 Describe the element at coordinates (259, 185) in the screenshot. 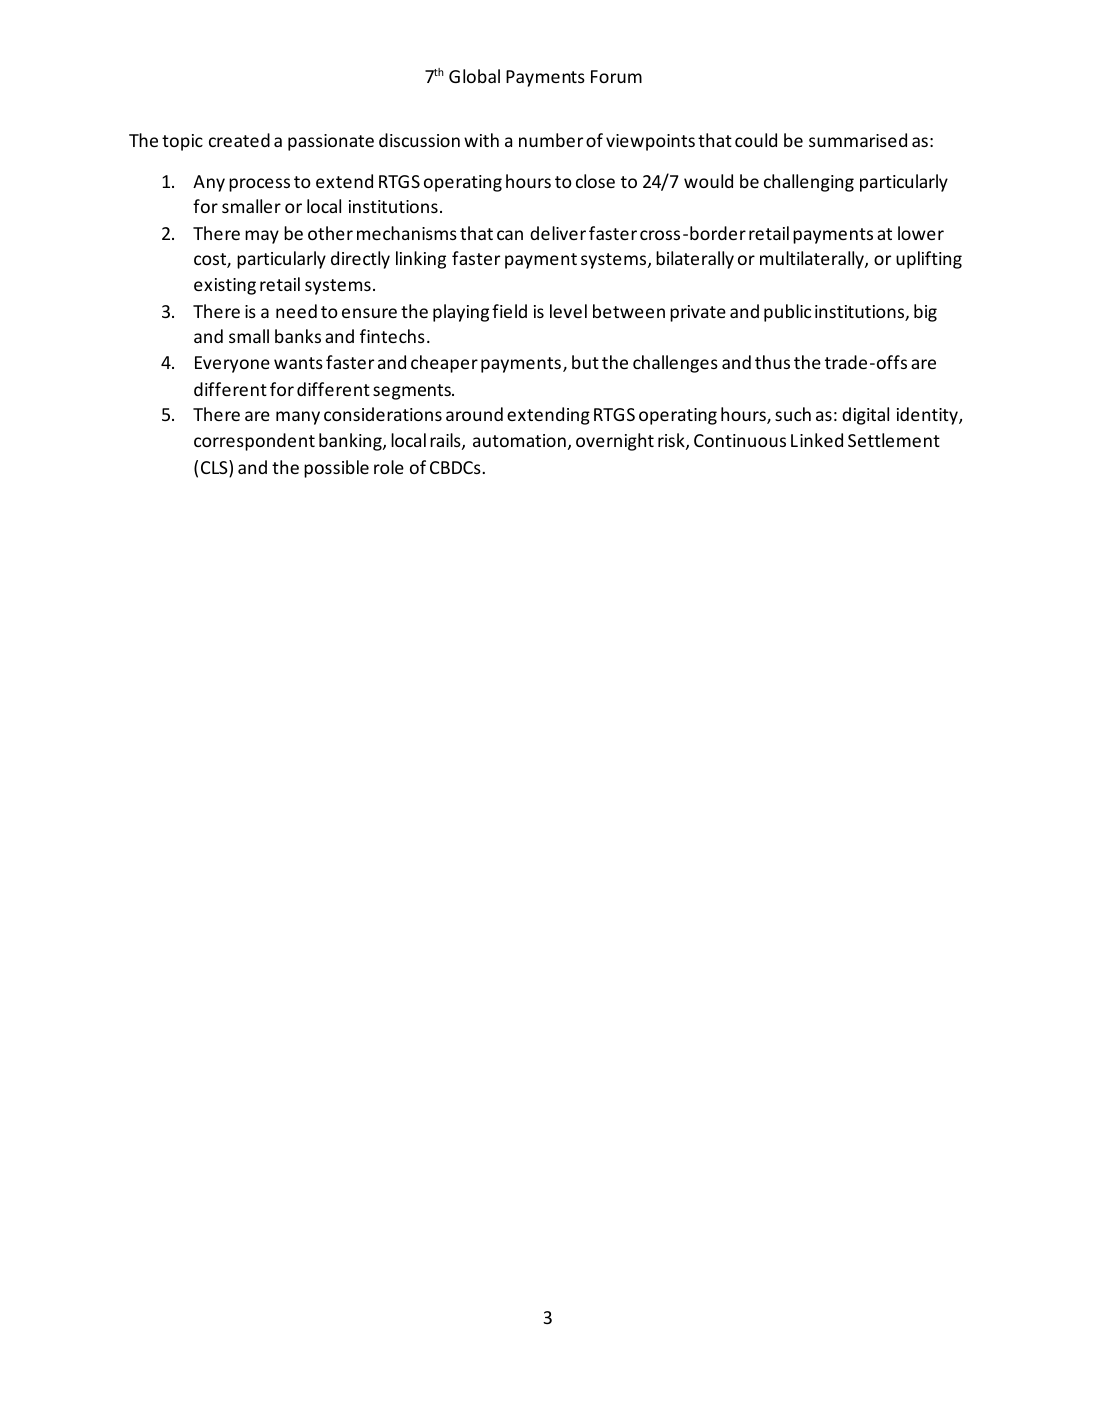

I see `process` at that location.
